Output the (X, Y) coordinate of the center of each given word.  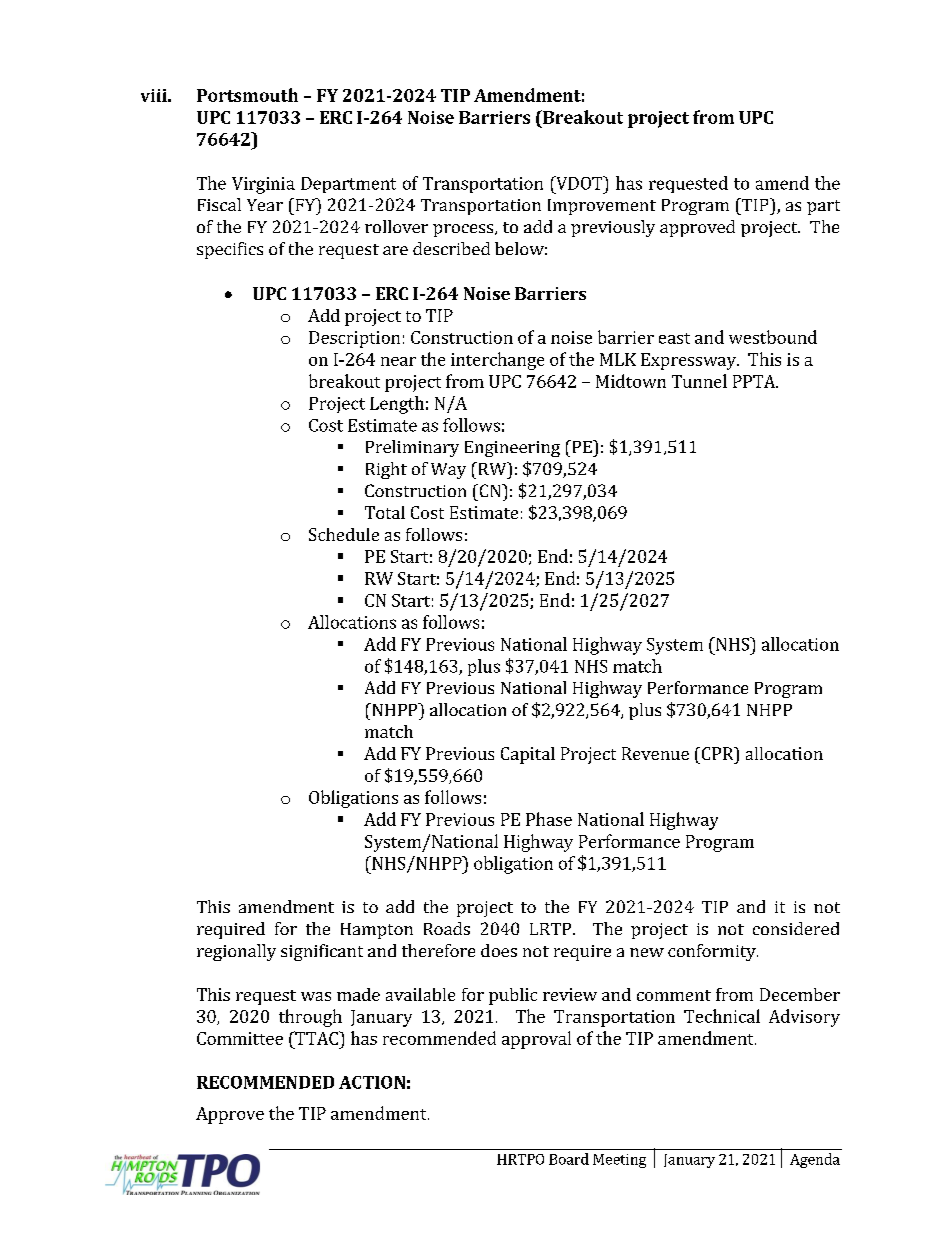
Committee (240, 1038)
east (674, 338)
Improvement (602, 207)
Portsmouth (247, 95)
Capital (528, 755)
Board (569, 1159)
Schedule (344, 534)
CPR (717, 753)
